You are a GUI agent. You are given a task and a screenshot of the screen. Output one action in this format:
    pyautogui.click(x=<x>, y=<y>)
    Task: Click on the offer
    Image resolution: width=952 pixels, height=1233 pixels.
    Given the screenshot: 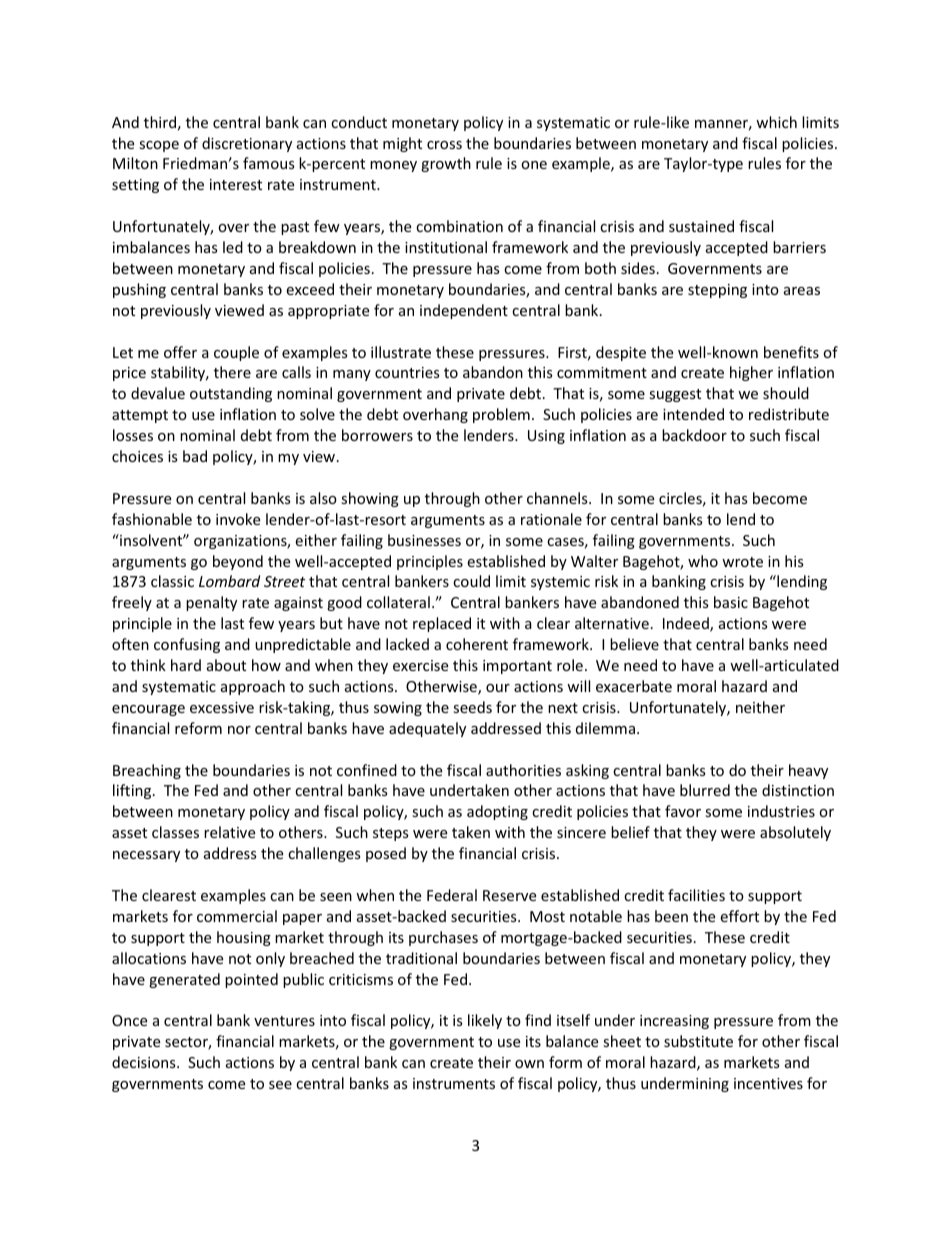 What is the action you would take?
    pyautogui.click(x=180, y=352)
